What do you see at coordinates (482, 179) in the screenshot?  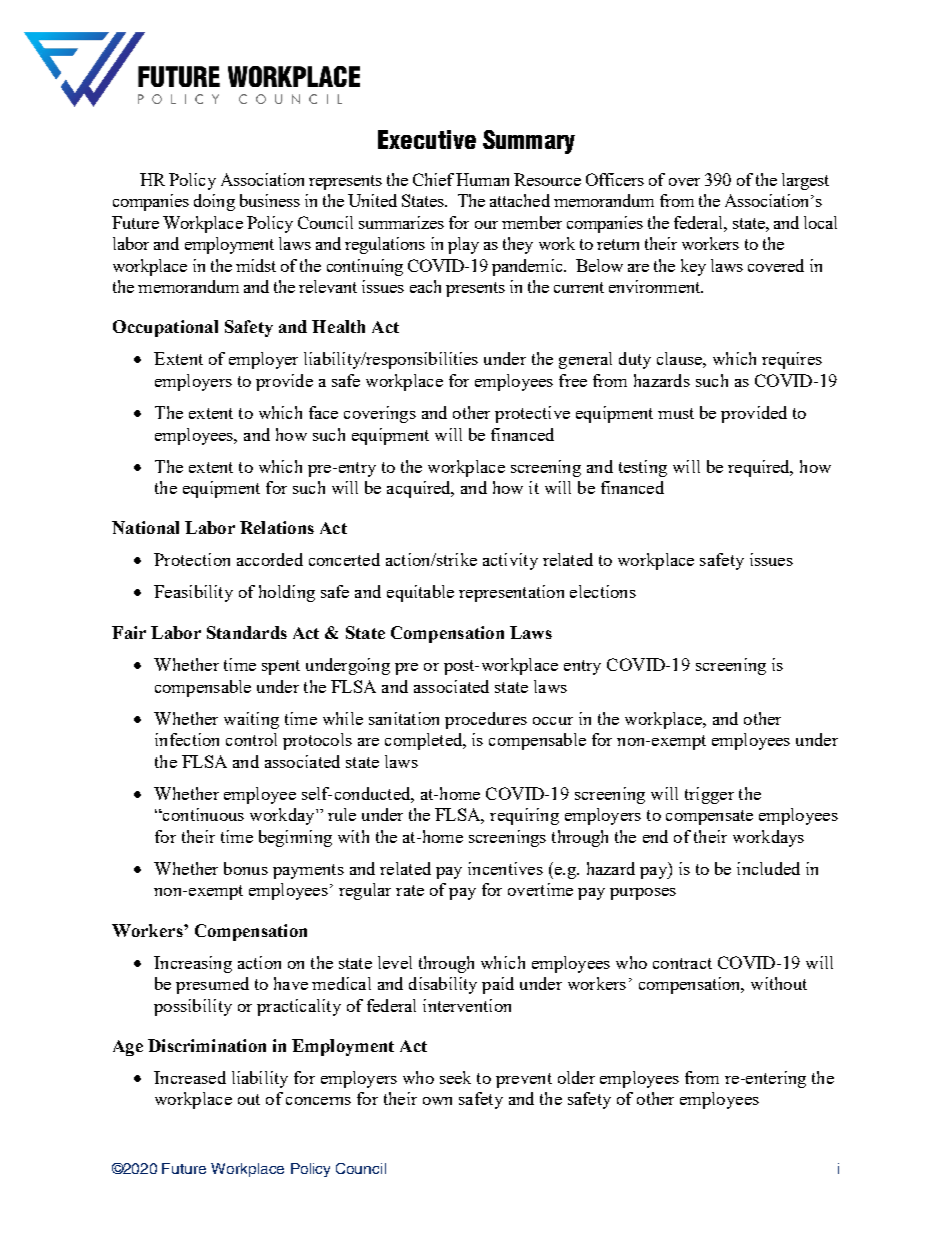 I see `Human` at bounding box center [482, 179].
